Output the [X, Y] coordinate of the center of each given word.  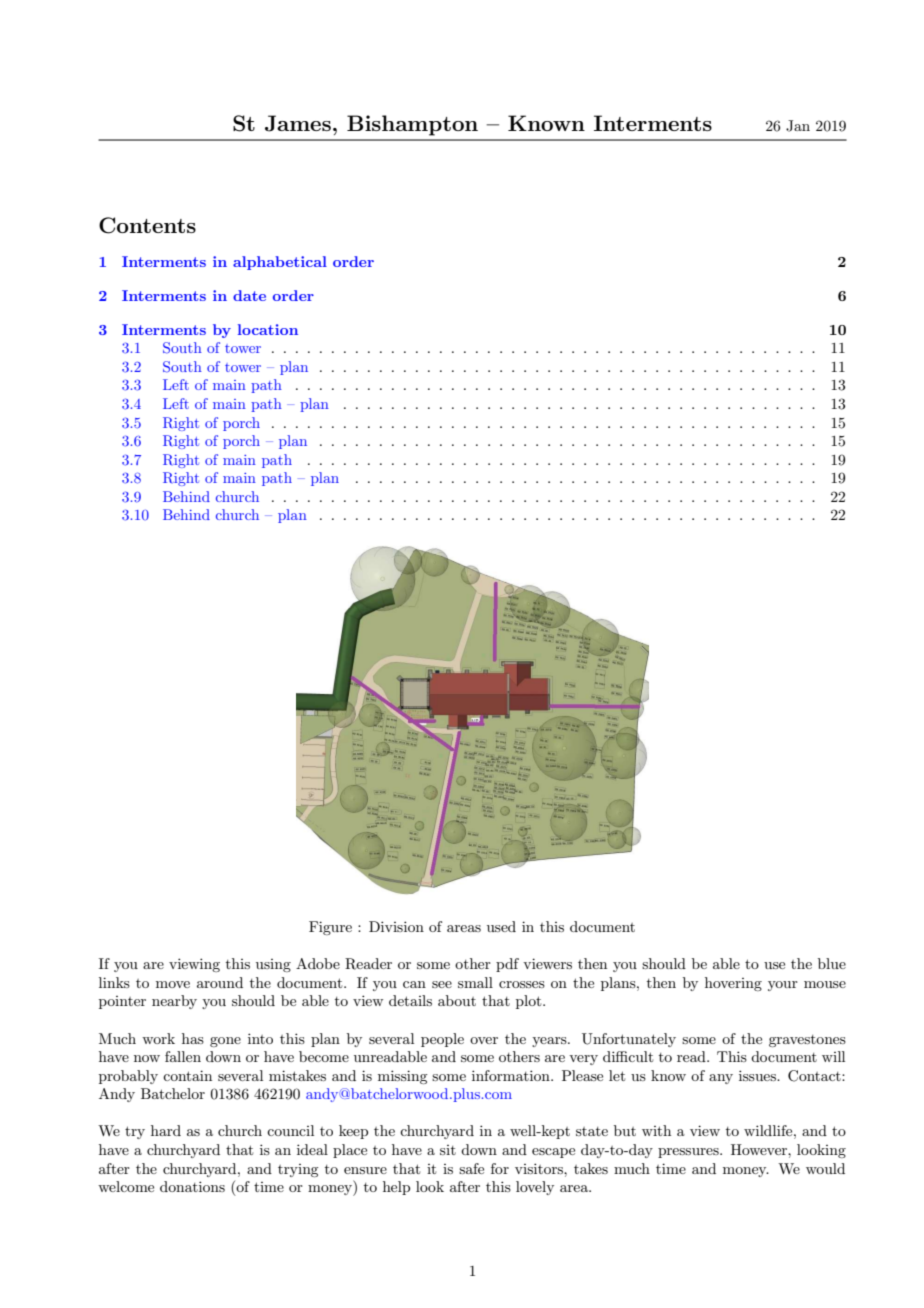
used [501, 926]
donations [192, 1186]
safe [471, 1168]
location [268, 329]
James [298, 123]
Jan [798, 126]
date [249, 295]
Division [396, 926]
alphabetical [280, 263]
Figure [330, 928]
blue [832, 963]
